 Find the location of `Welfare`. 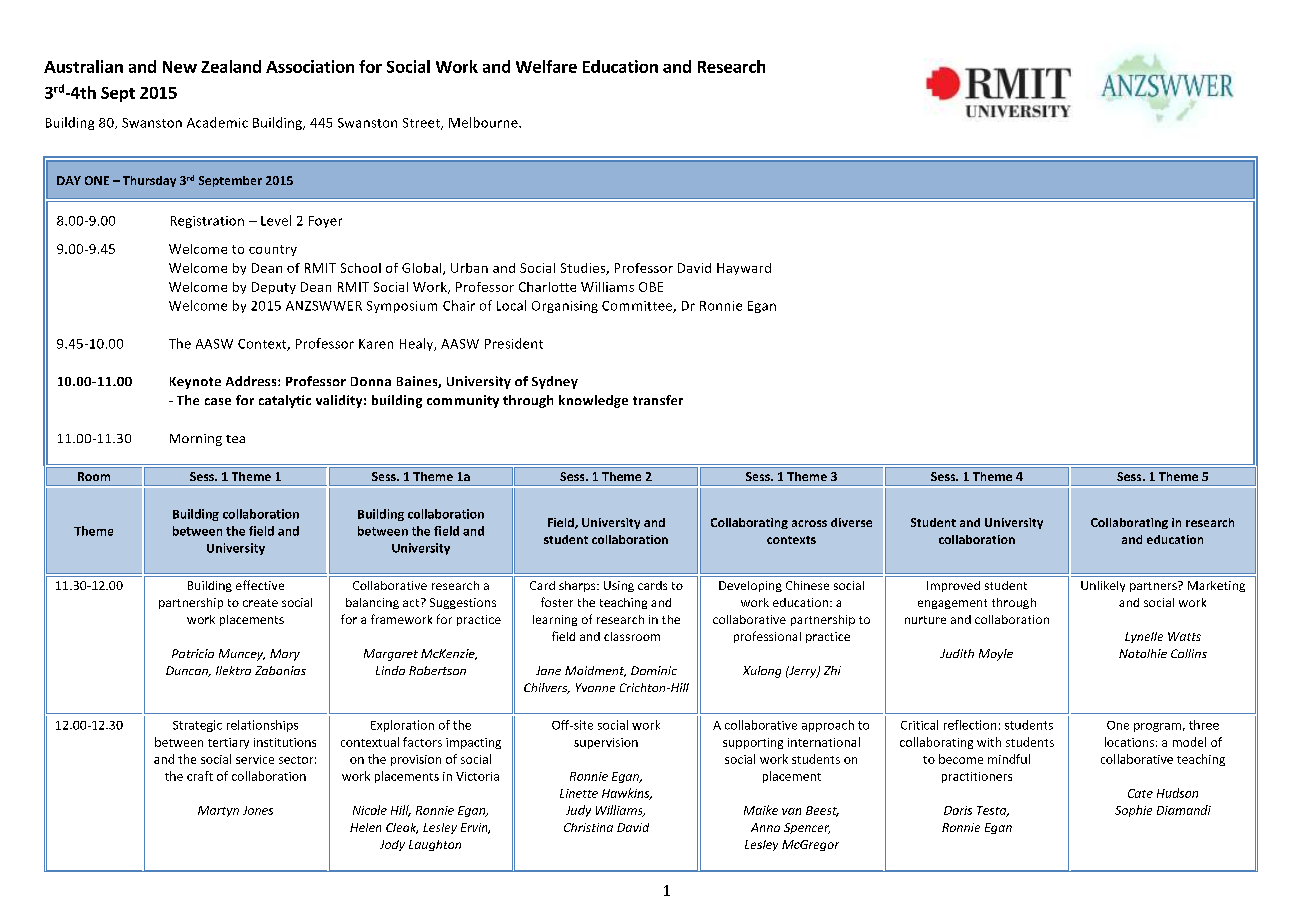

Welfare is located at coordinates (546, 66).
